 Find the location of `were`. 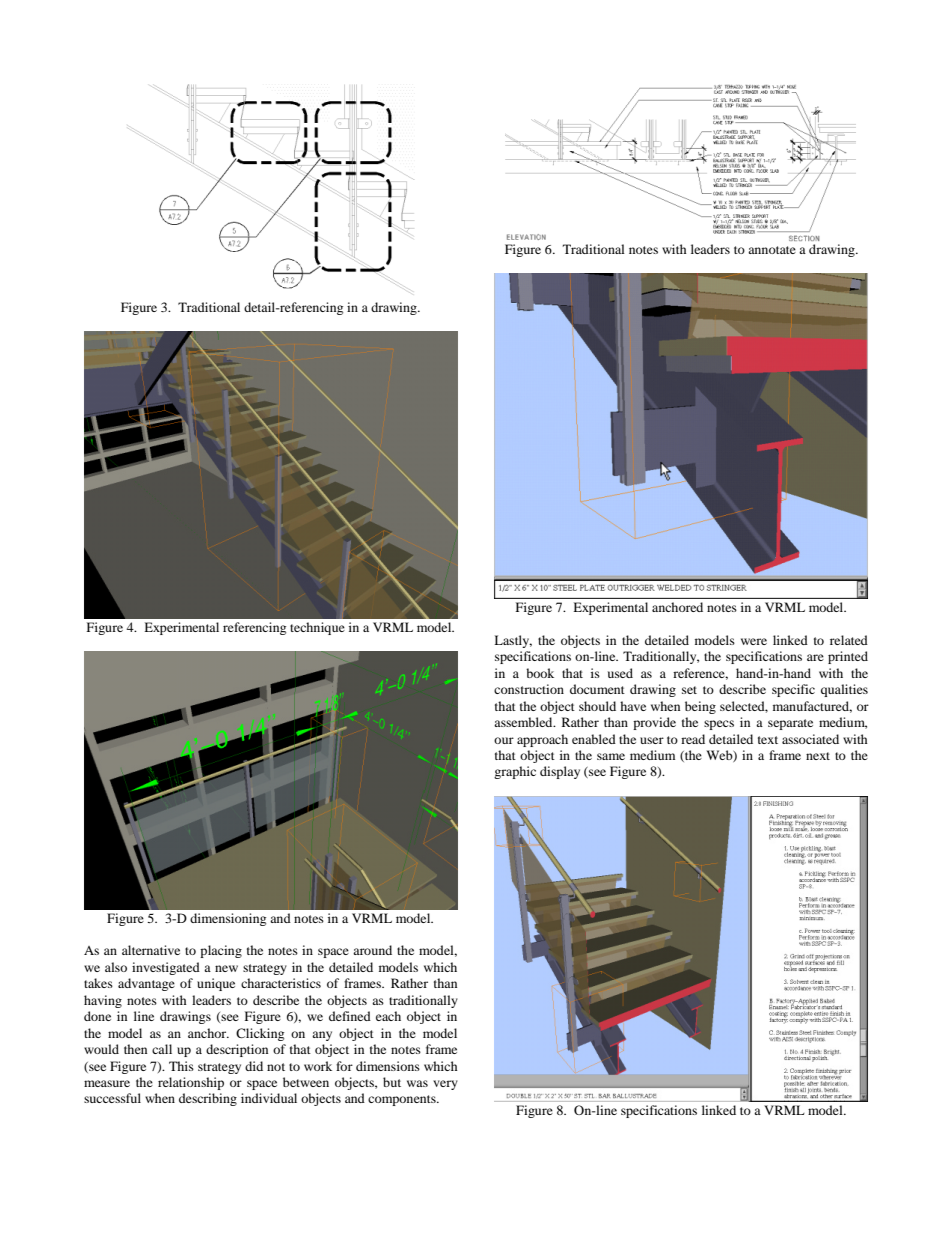

were is located at coordinates (754, 641).
